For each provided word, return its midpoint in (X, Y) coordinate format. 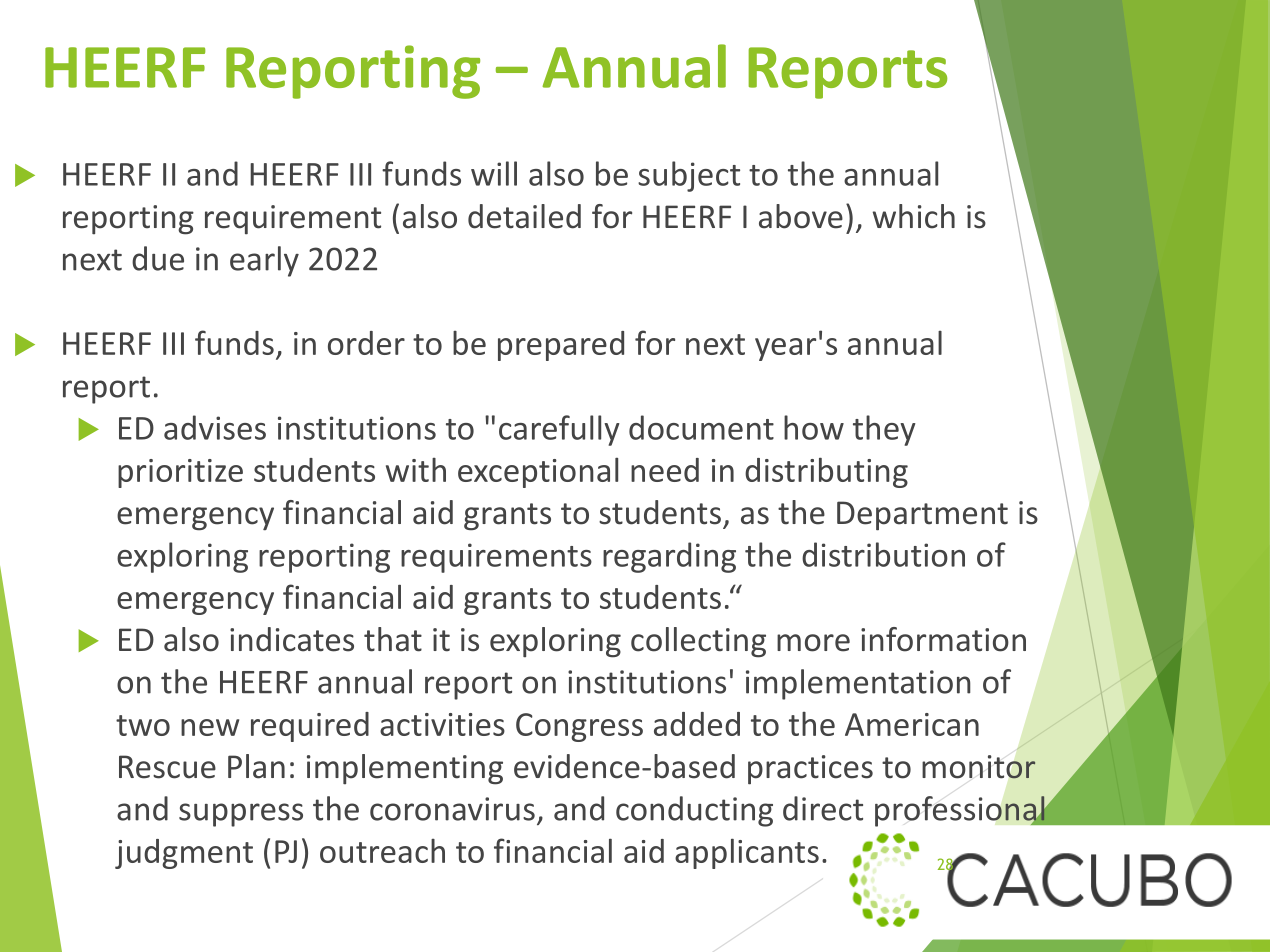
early (264, 261)
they (884, 430)
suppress (241, 815)
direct (823, 808)
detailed (524, 216)
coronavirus (452, 809)
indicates (292, 639)
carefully (559, 430)
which (914, 216)
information (943, 639)
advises (215, 427)
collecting (698, 642)
